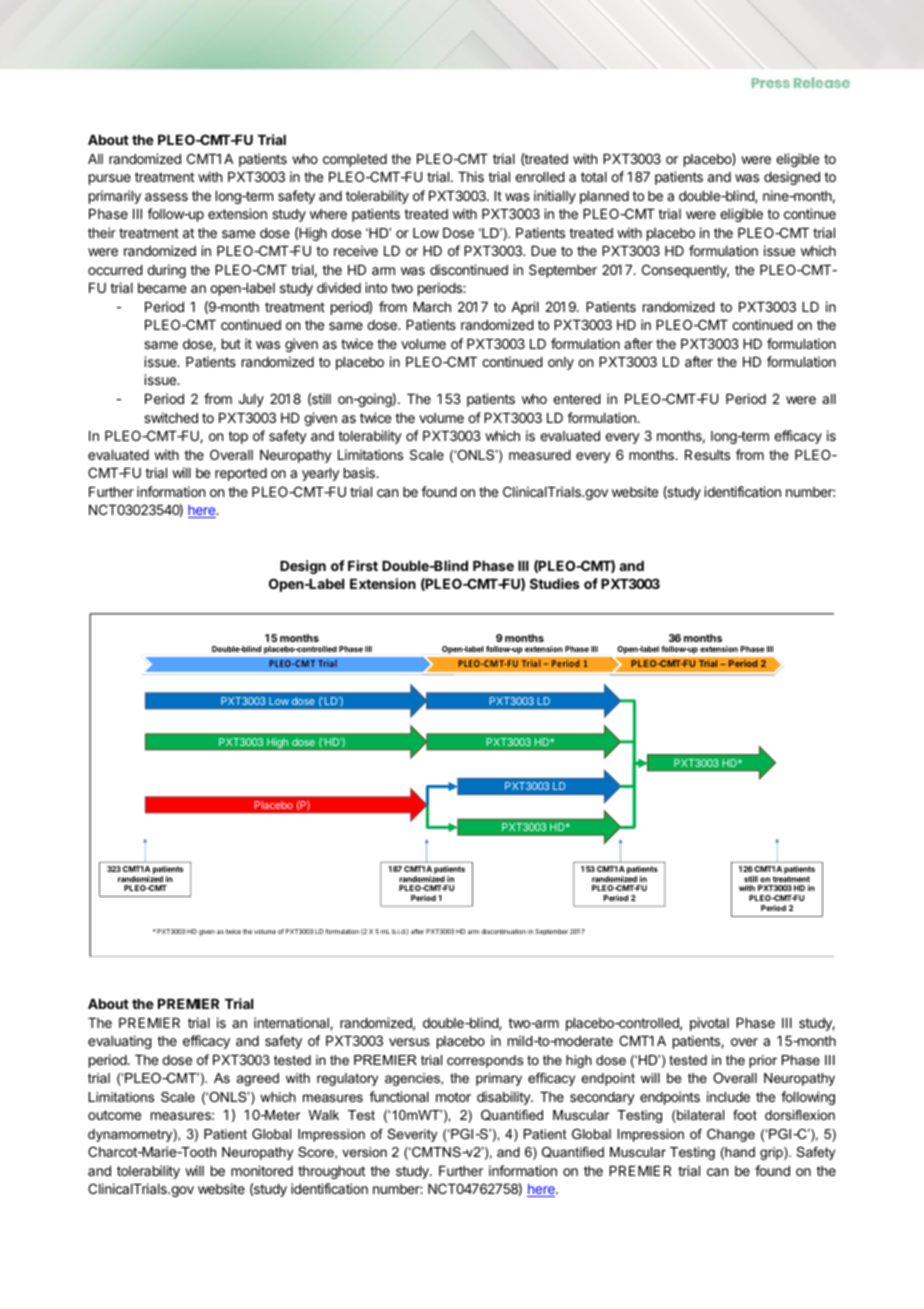 The width and height of the screenshot is (924, 1309). Describe the element at coordinates (171, 417) in the screenshot. I see `switched` at that location.
